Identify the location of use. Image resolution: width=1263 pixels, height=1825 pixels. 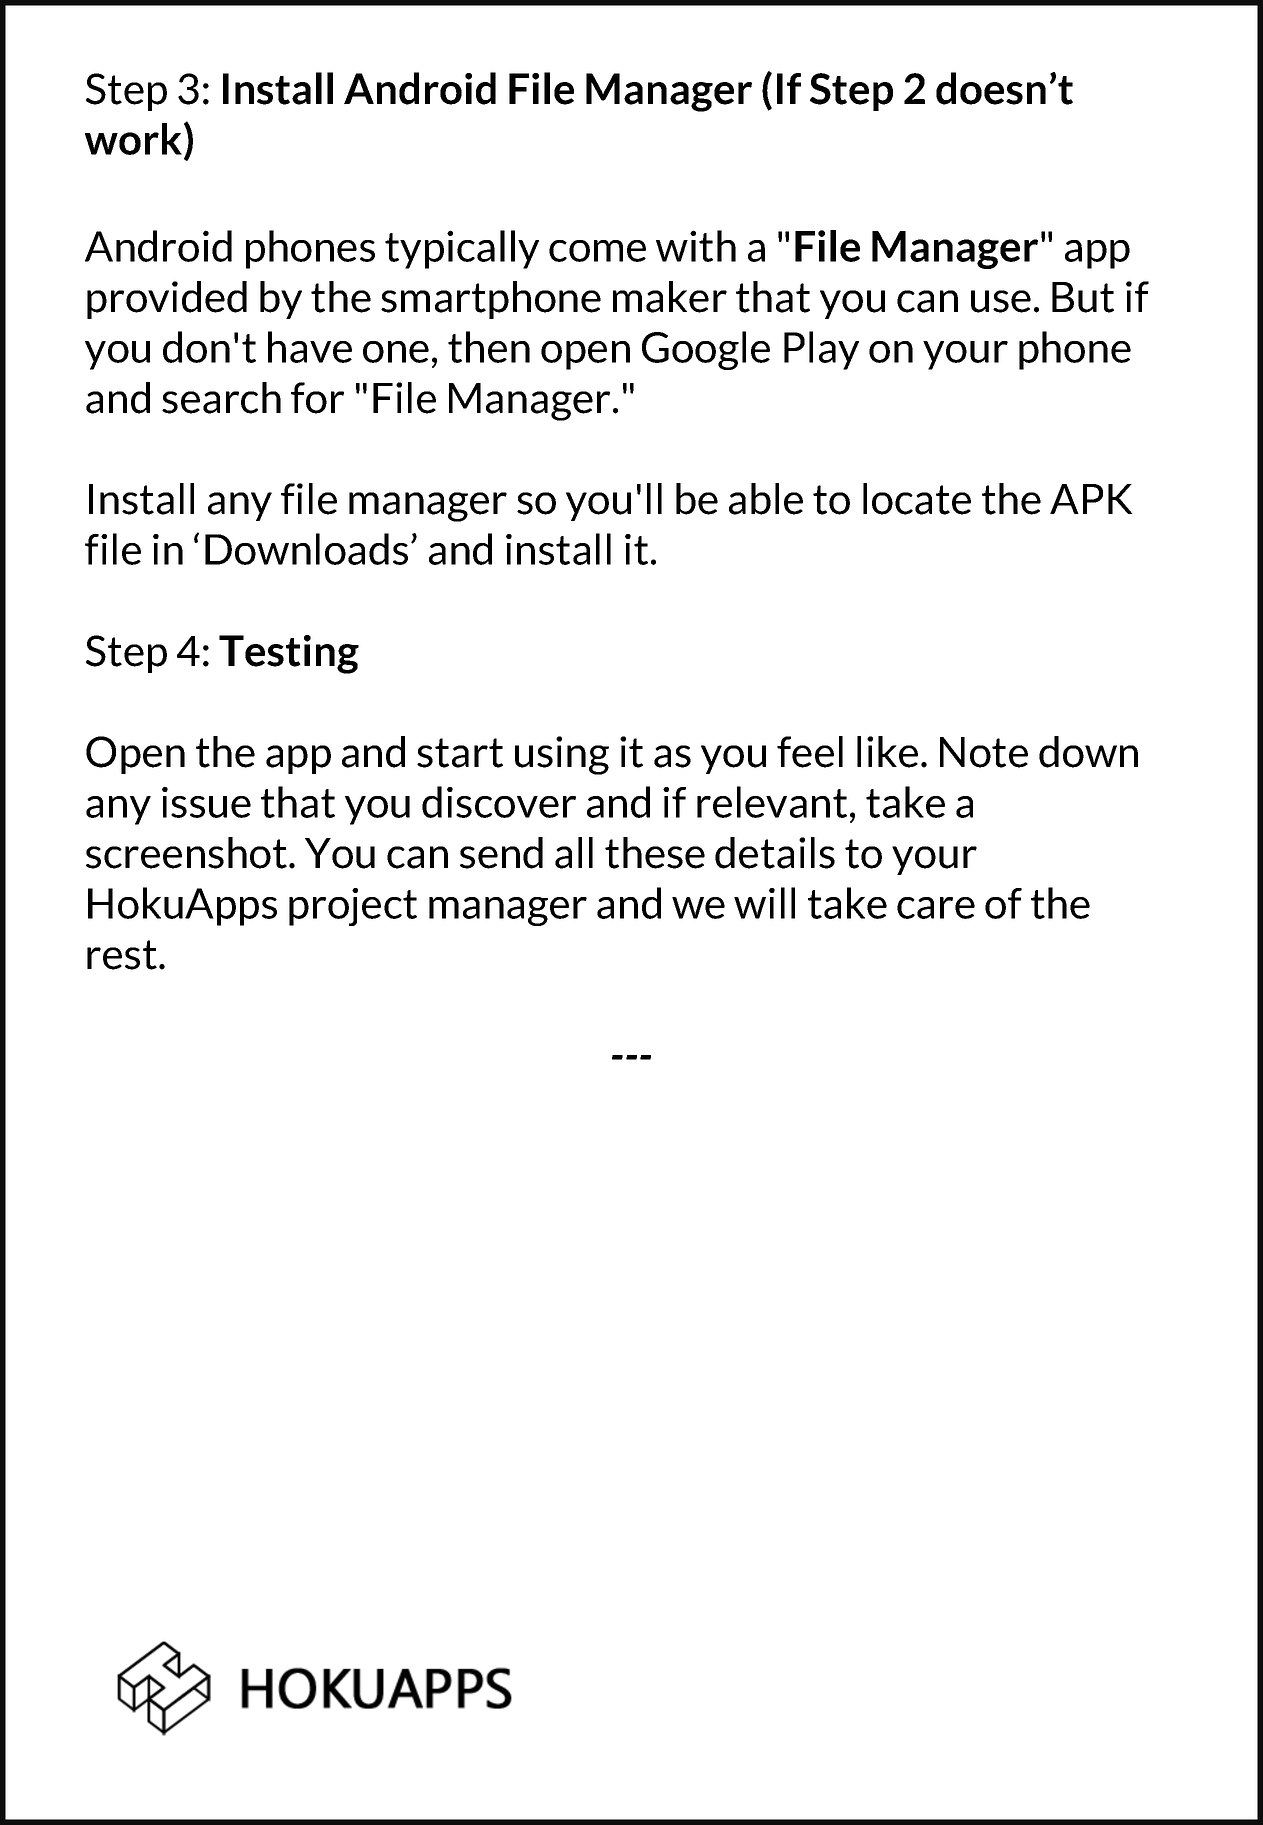
(1001, 301).
